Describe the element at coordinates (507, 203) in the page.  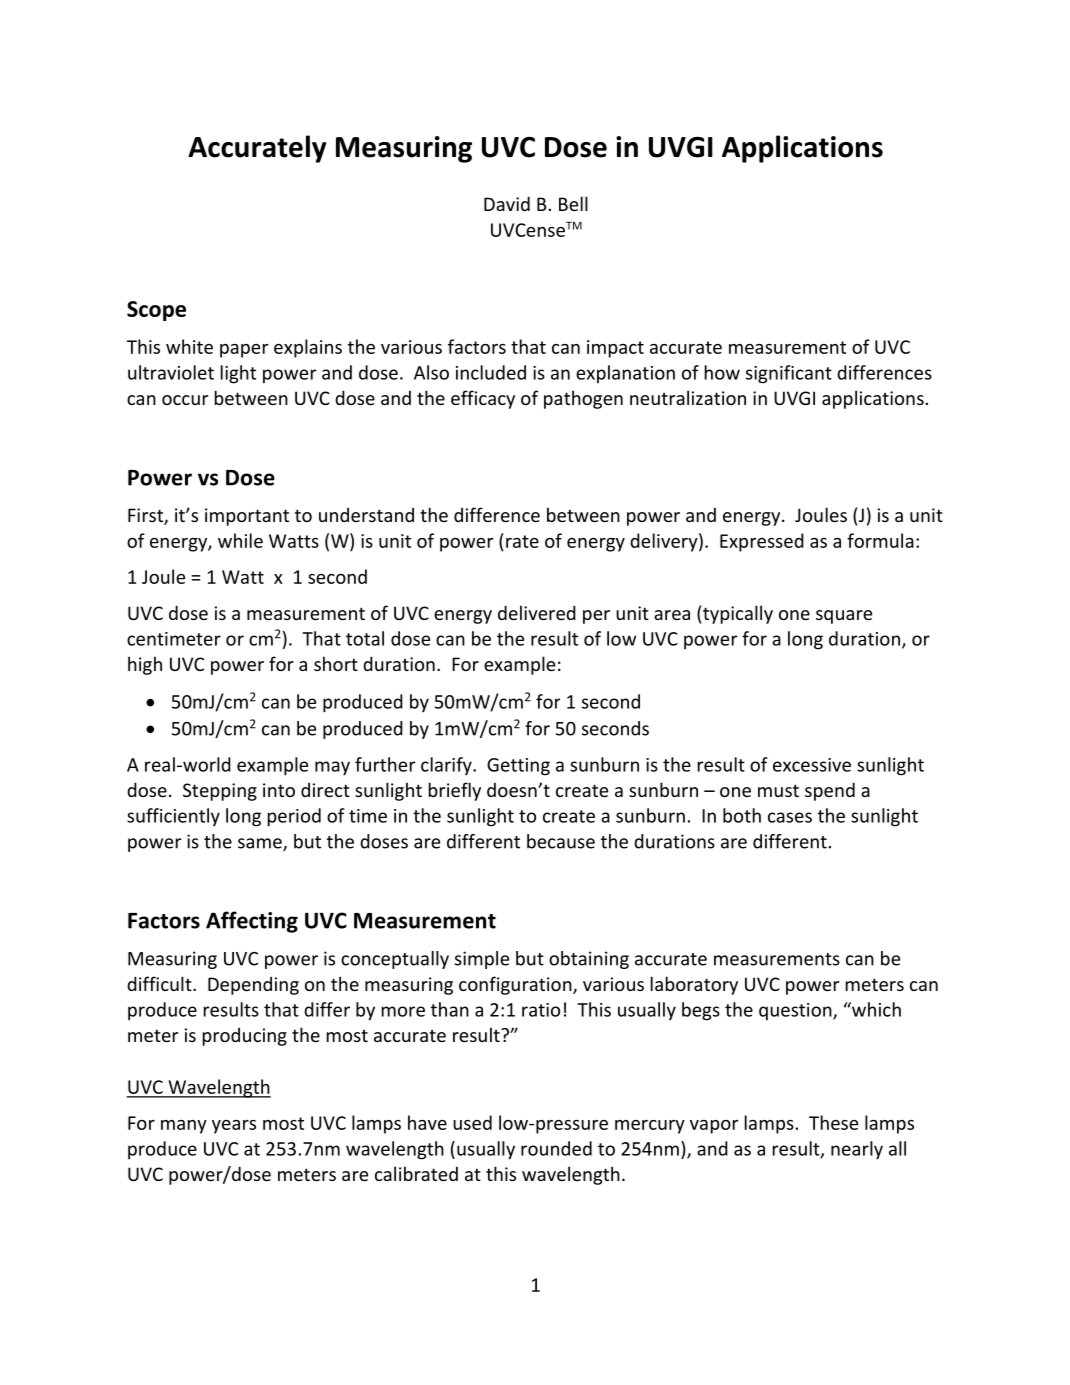
I see `David` at that location.
